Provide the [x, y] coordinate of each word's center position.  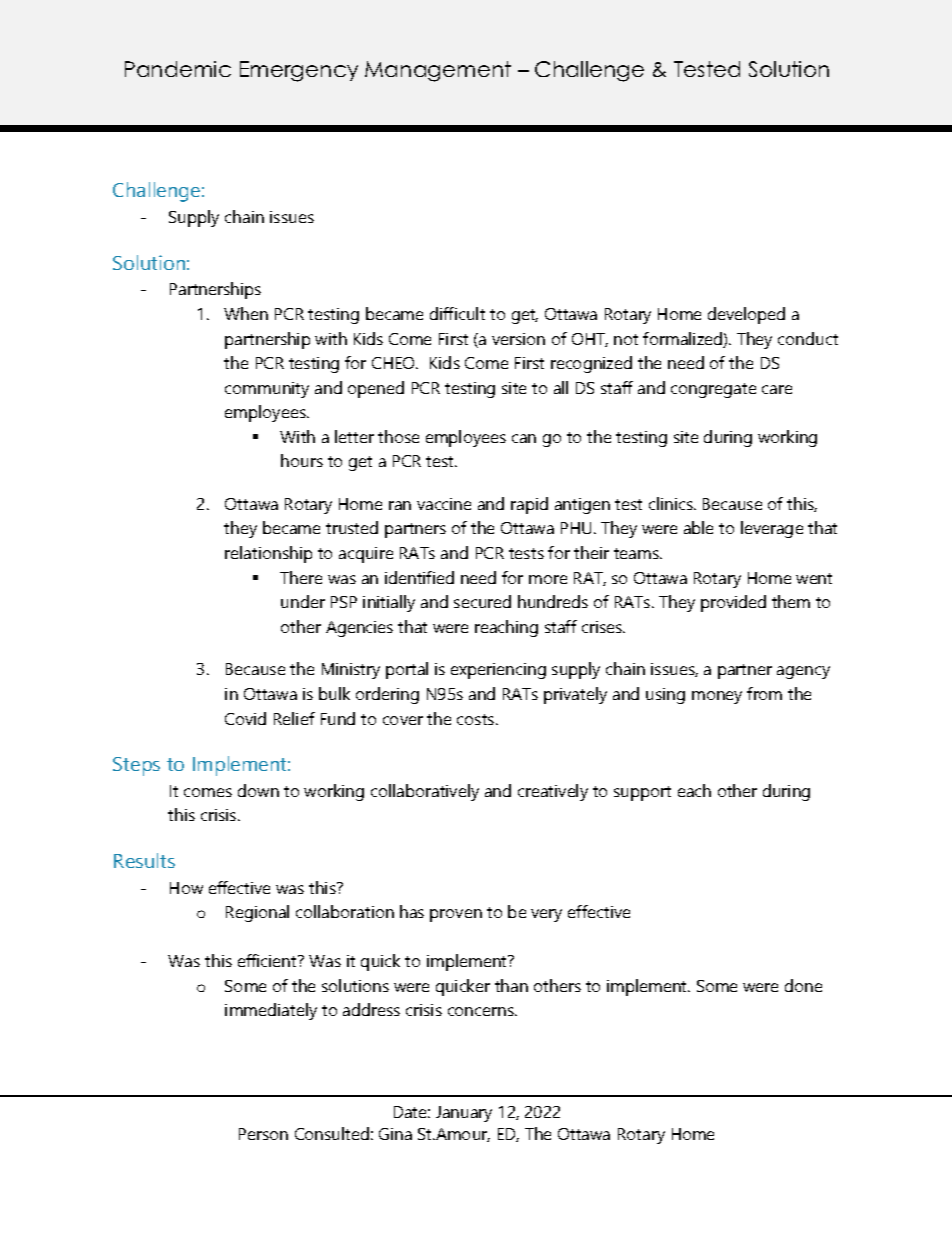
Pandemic [178, 69]
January [464, 1114]
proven [456, 915]
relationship [268, 554]
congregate [713, 390]
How [186, 888]
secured [482, 601]
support [642, 793]
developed [746, 315]
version [518, 339]
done [803, 985]
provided [733, 603]
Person [263, 1134]
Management [438, 71]
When [246, 313]
